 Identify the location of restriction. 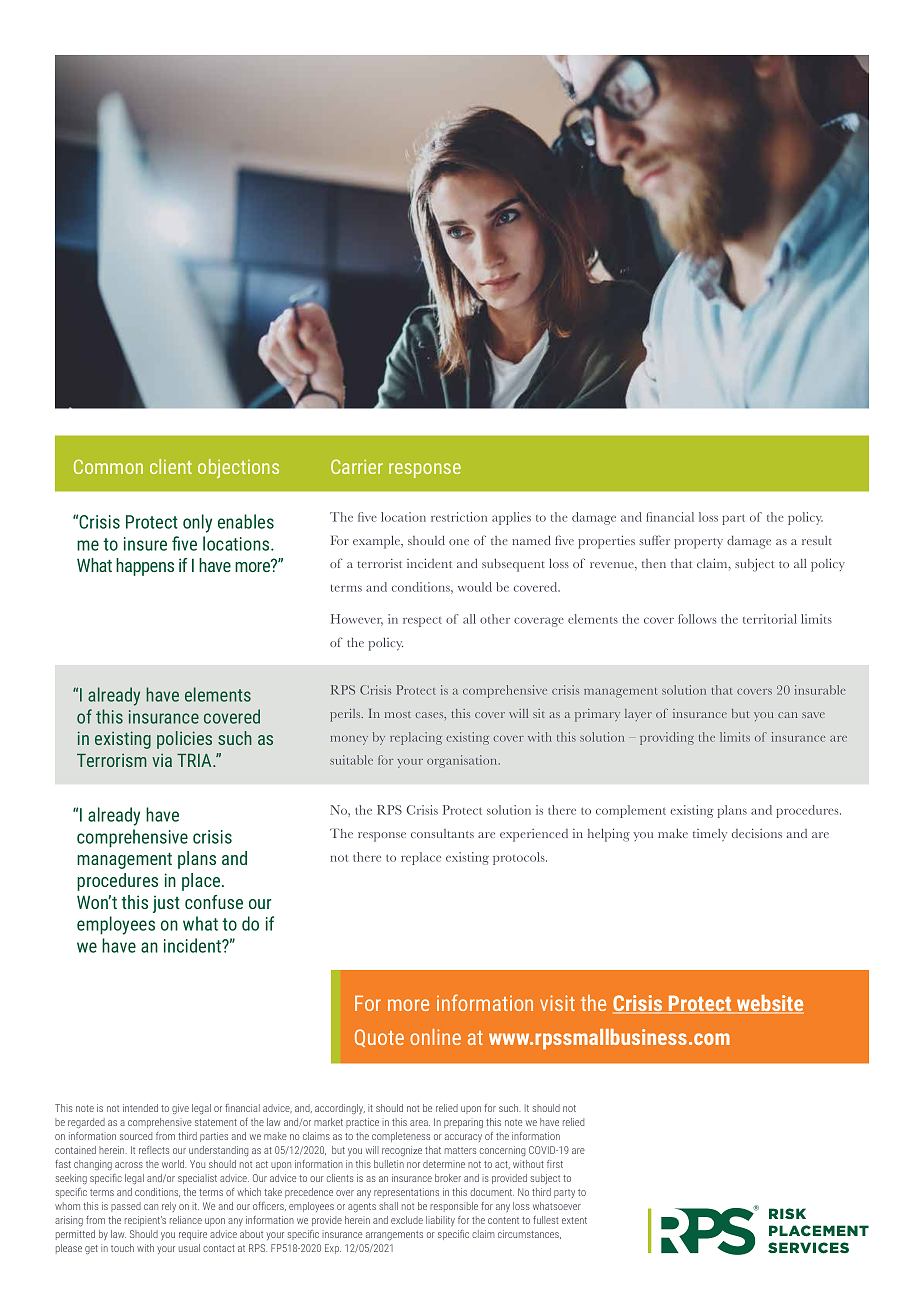
(459, 517).
